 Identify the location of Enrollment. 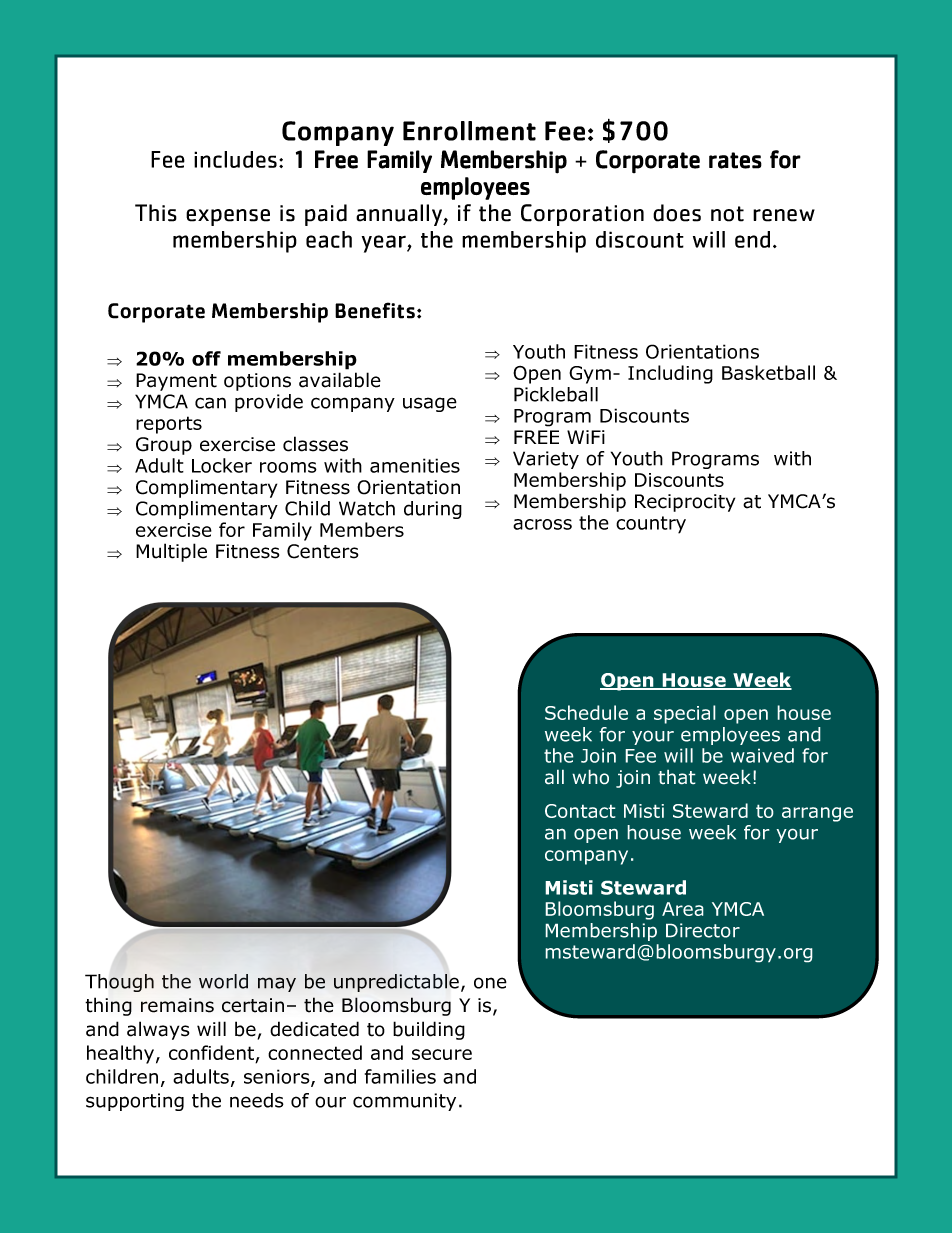
(469, 131).
